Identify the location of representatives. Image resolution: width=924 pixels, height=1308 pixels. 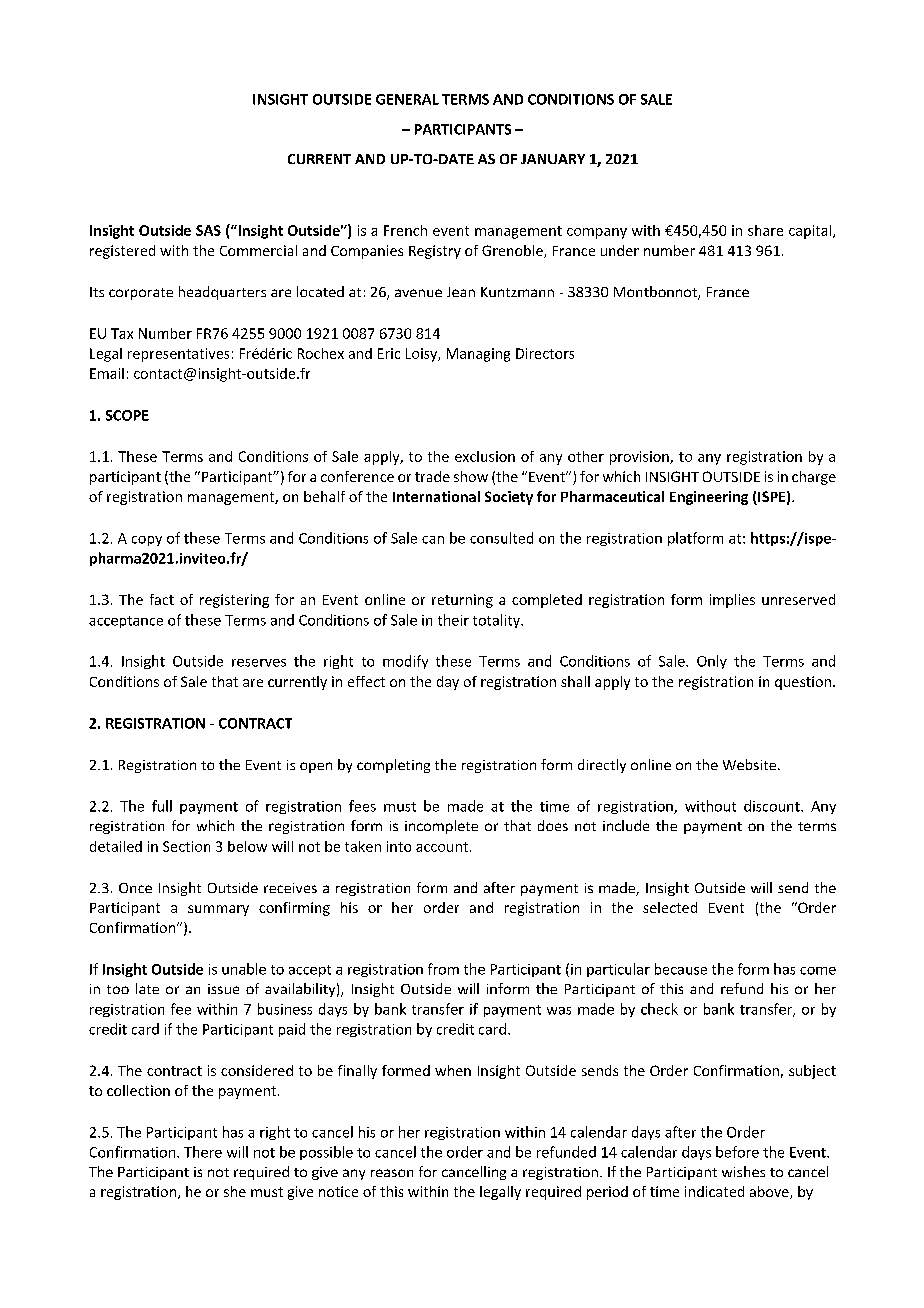
(178, 355).
